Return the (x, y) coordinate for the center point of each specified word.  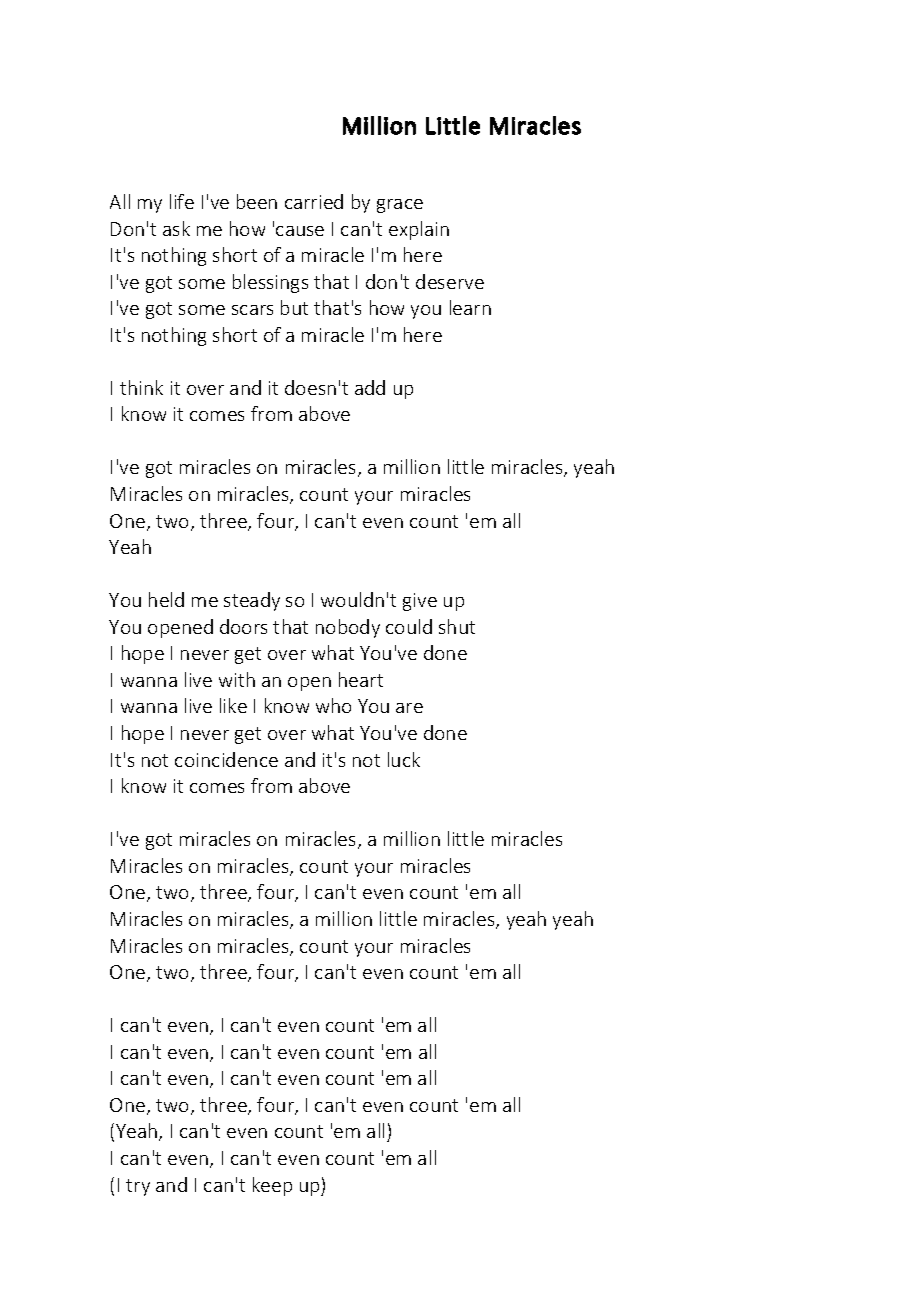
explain (419, 230)
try (138, 1187)
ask (176, 228)
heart (361, 679)
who (333, 705)
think (141, 387)
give (420, 602)
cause (300, 231)
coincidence (226, 759)
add (370, 387)
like (233, 705)
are (409, 708)
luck (404, 759)
